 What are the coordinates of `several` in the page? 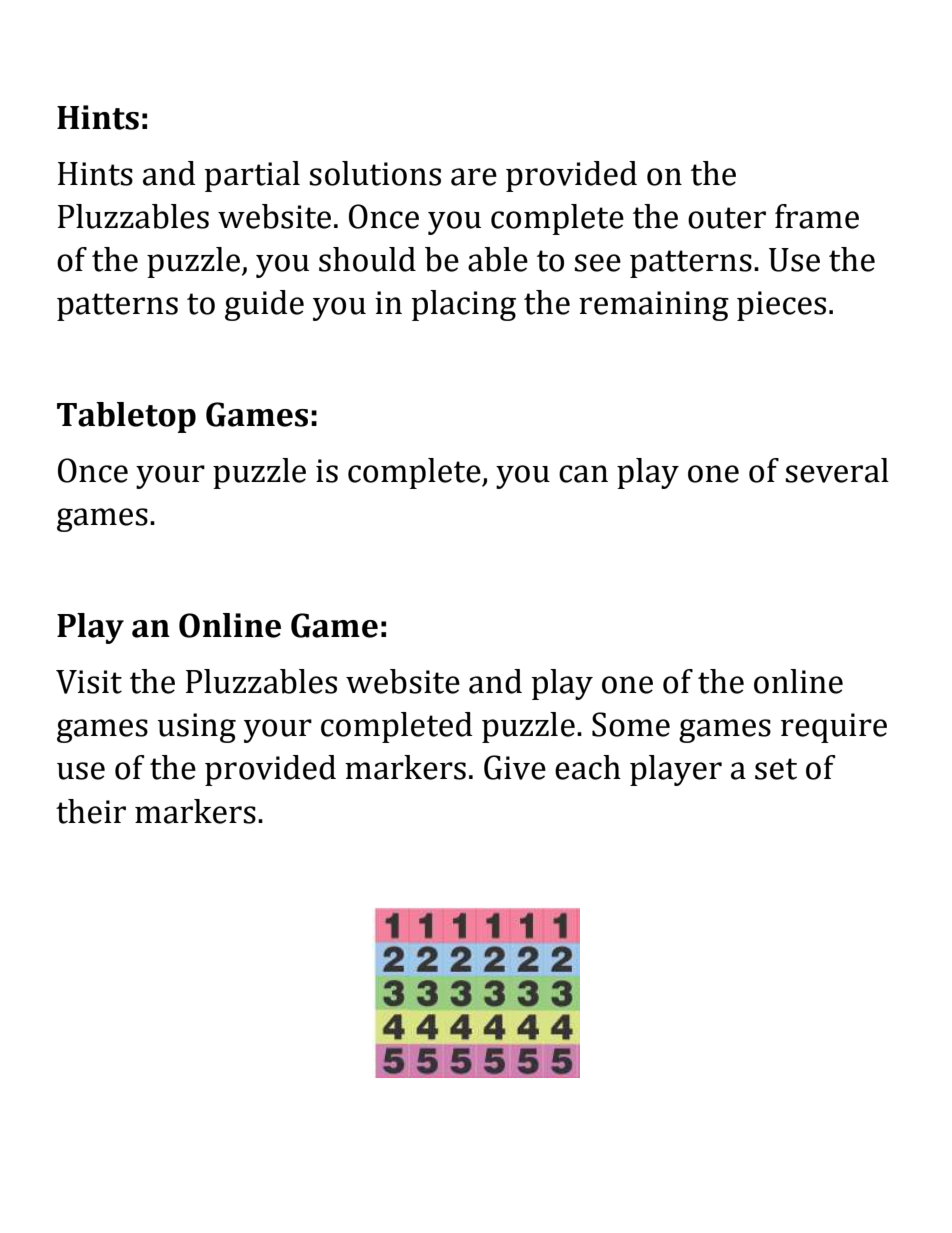 It's located at (837, 470).
